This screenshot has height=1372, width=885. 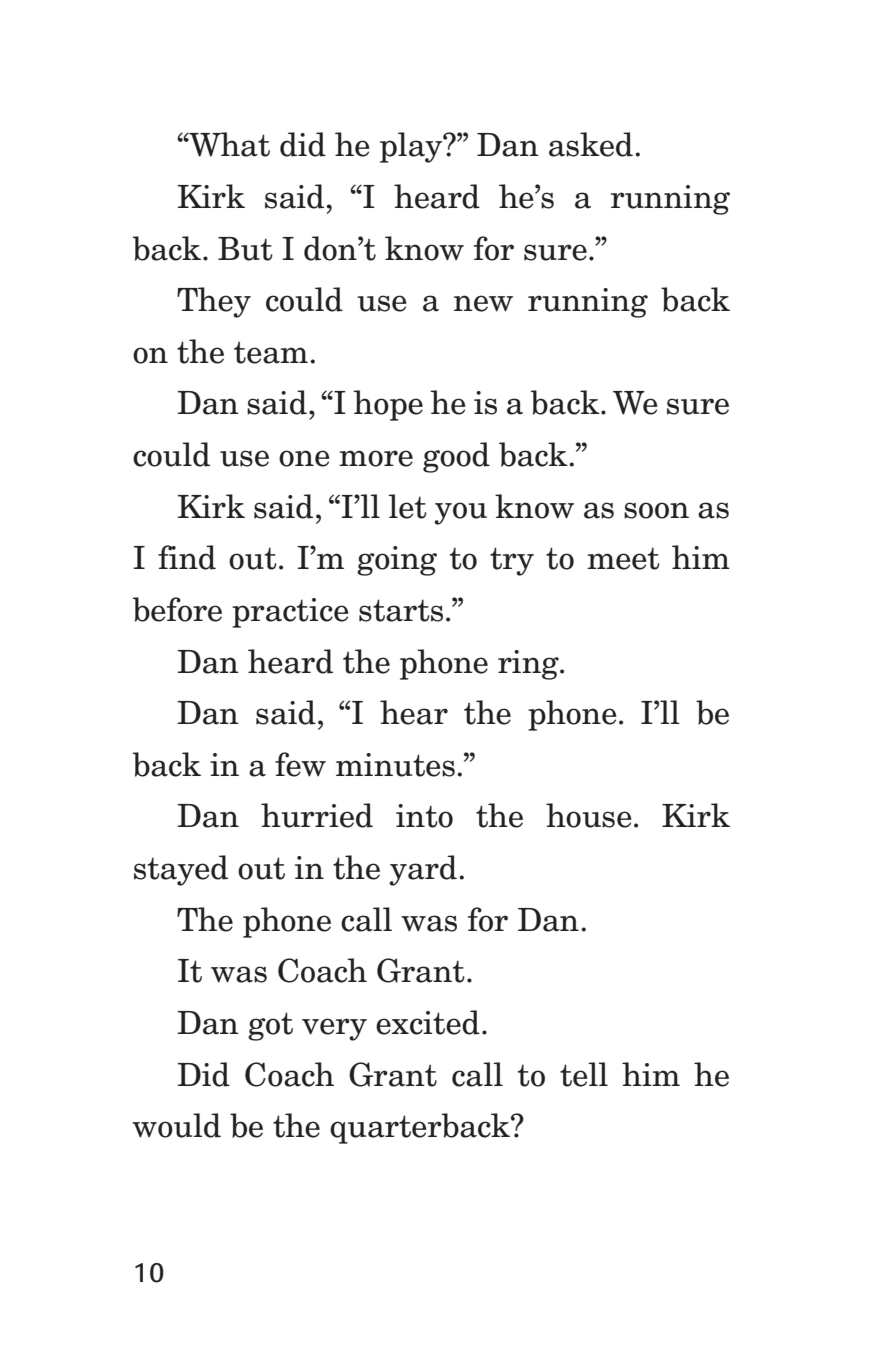 I want to click on team, so click(x=271, y=352).
